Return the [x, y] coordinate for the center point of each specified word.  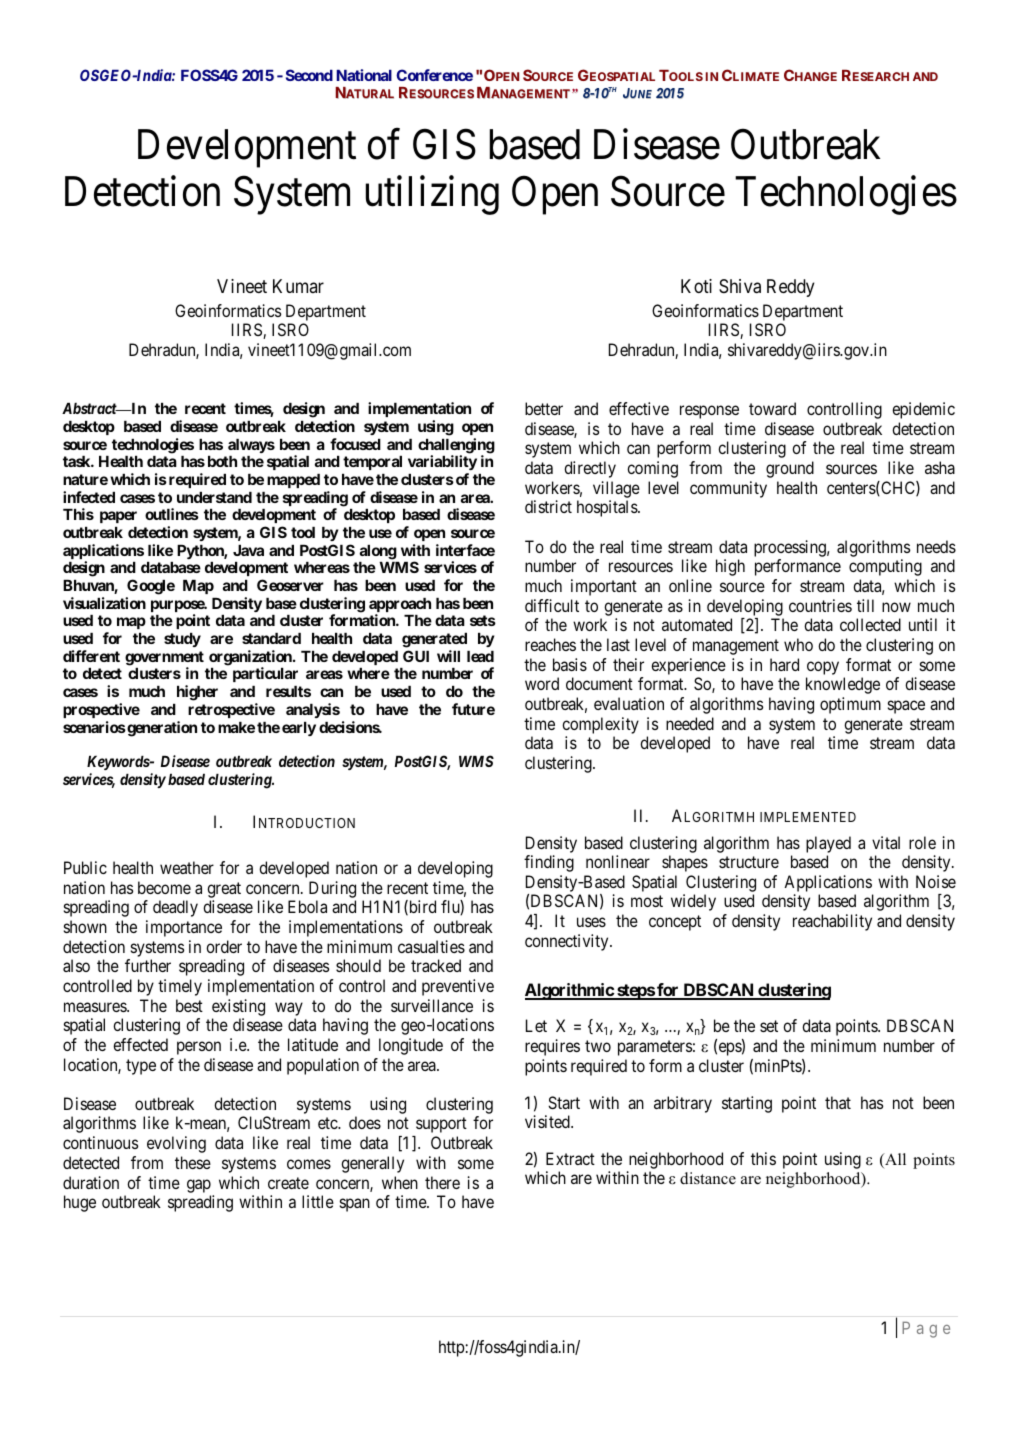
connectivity [568, 942]
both [222, 461]
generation [161, 729]
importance [184, 928]
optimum [850, 705]
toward [772, 408]
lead [480, 656]
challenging [456, 447]
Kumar [298, 286]
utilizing [432, 195]
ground [790, 469]
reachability [832, 922]
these [193, 1162]
